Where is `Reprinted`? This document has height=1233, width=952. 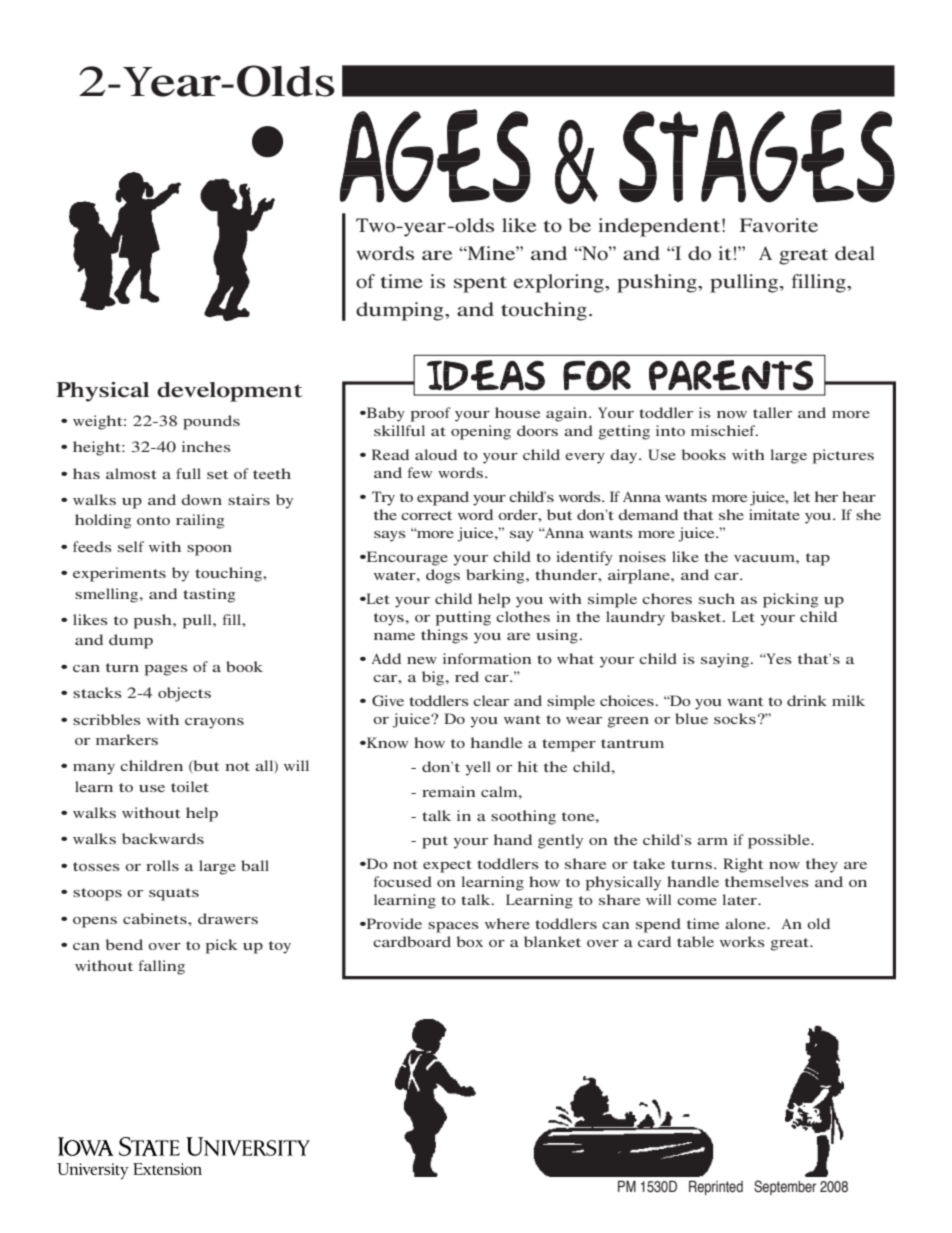
Reprinted is located at coordinates (716, 1187).
